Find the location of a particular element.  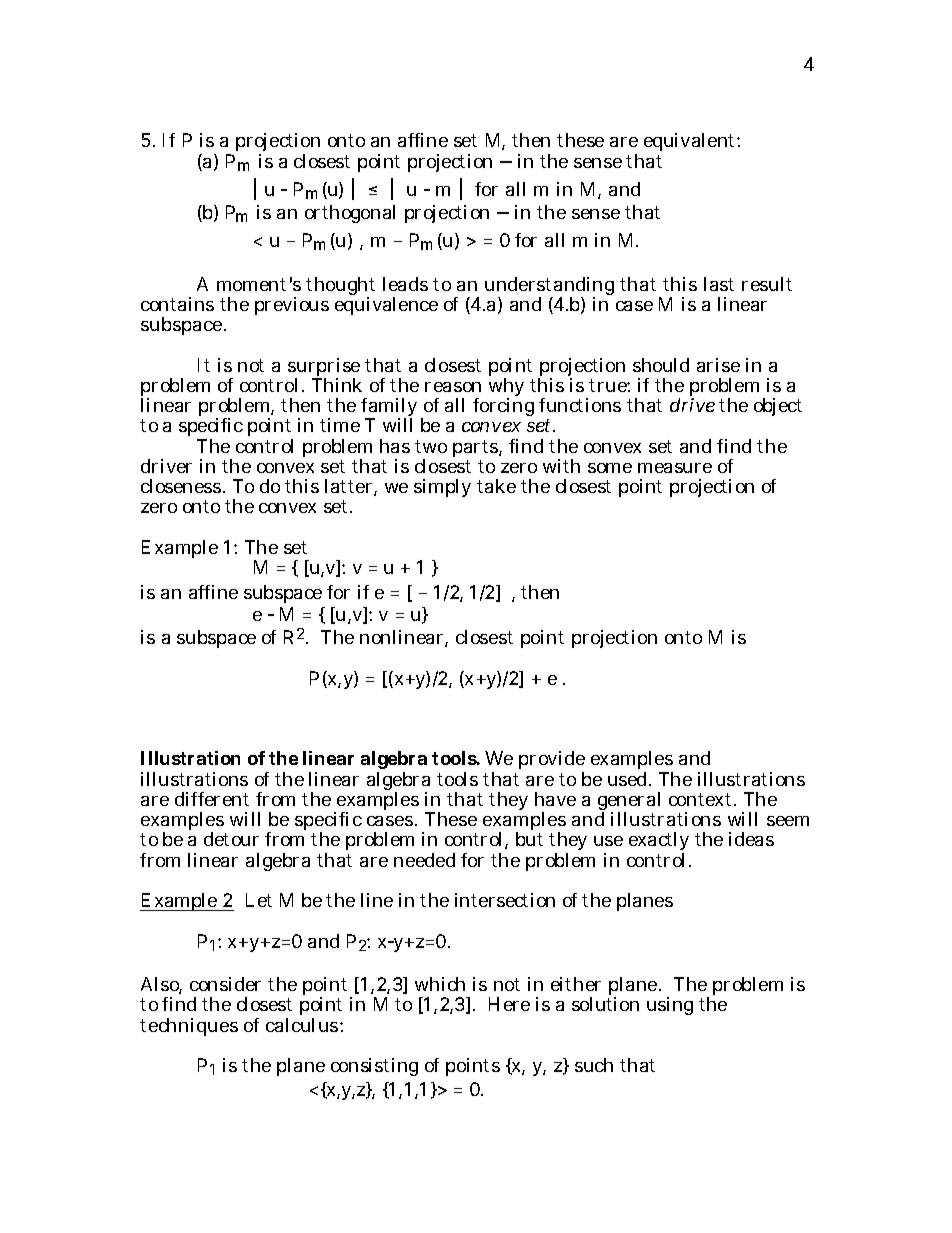

leads is located at coordinates (405, 284).
